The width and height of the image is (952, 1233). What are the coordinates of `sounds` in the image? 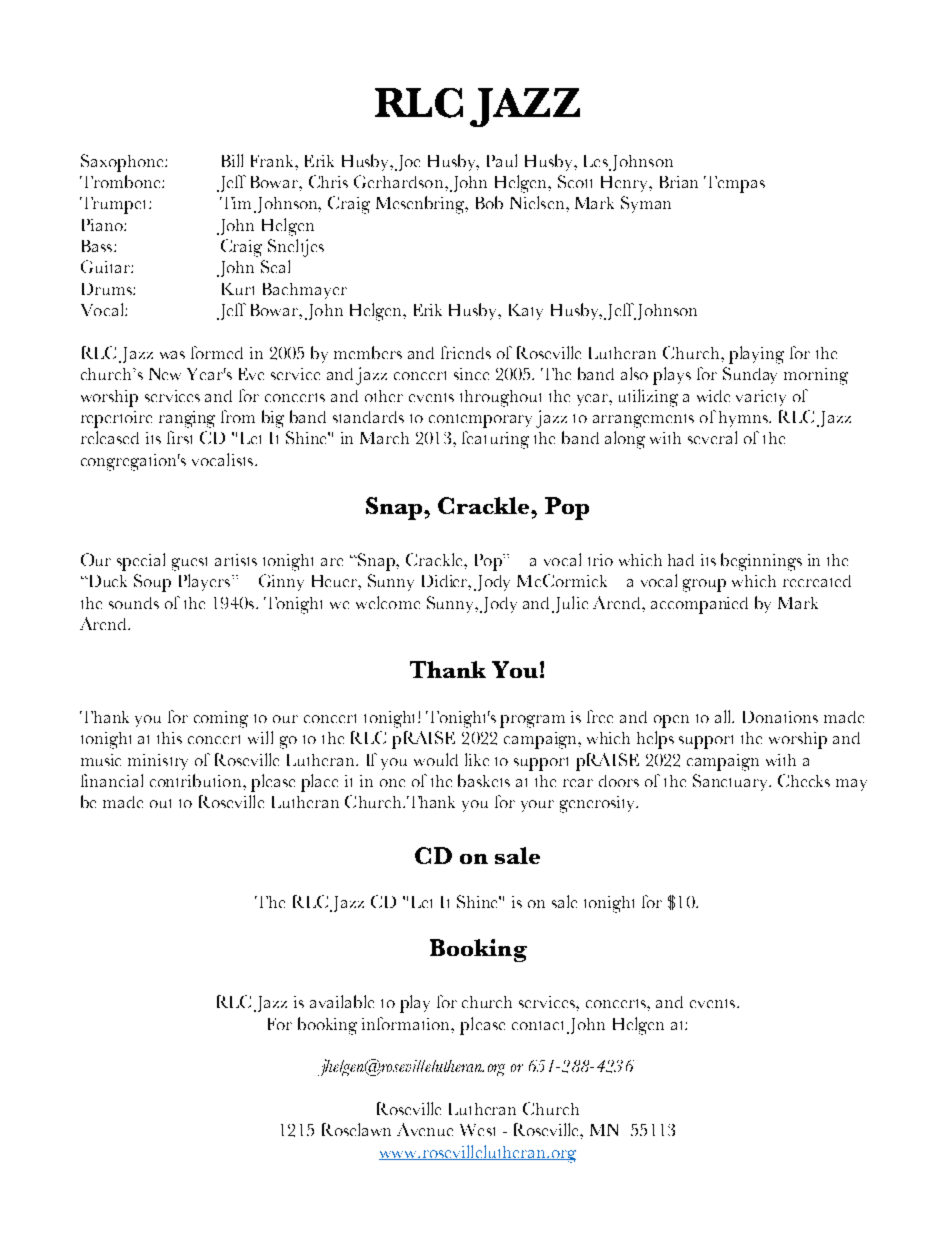 It's located at (134, 603).
